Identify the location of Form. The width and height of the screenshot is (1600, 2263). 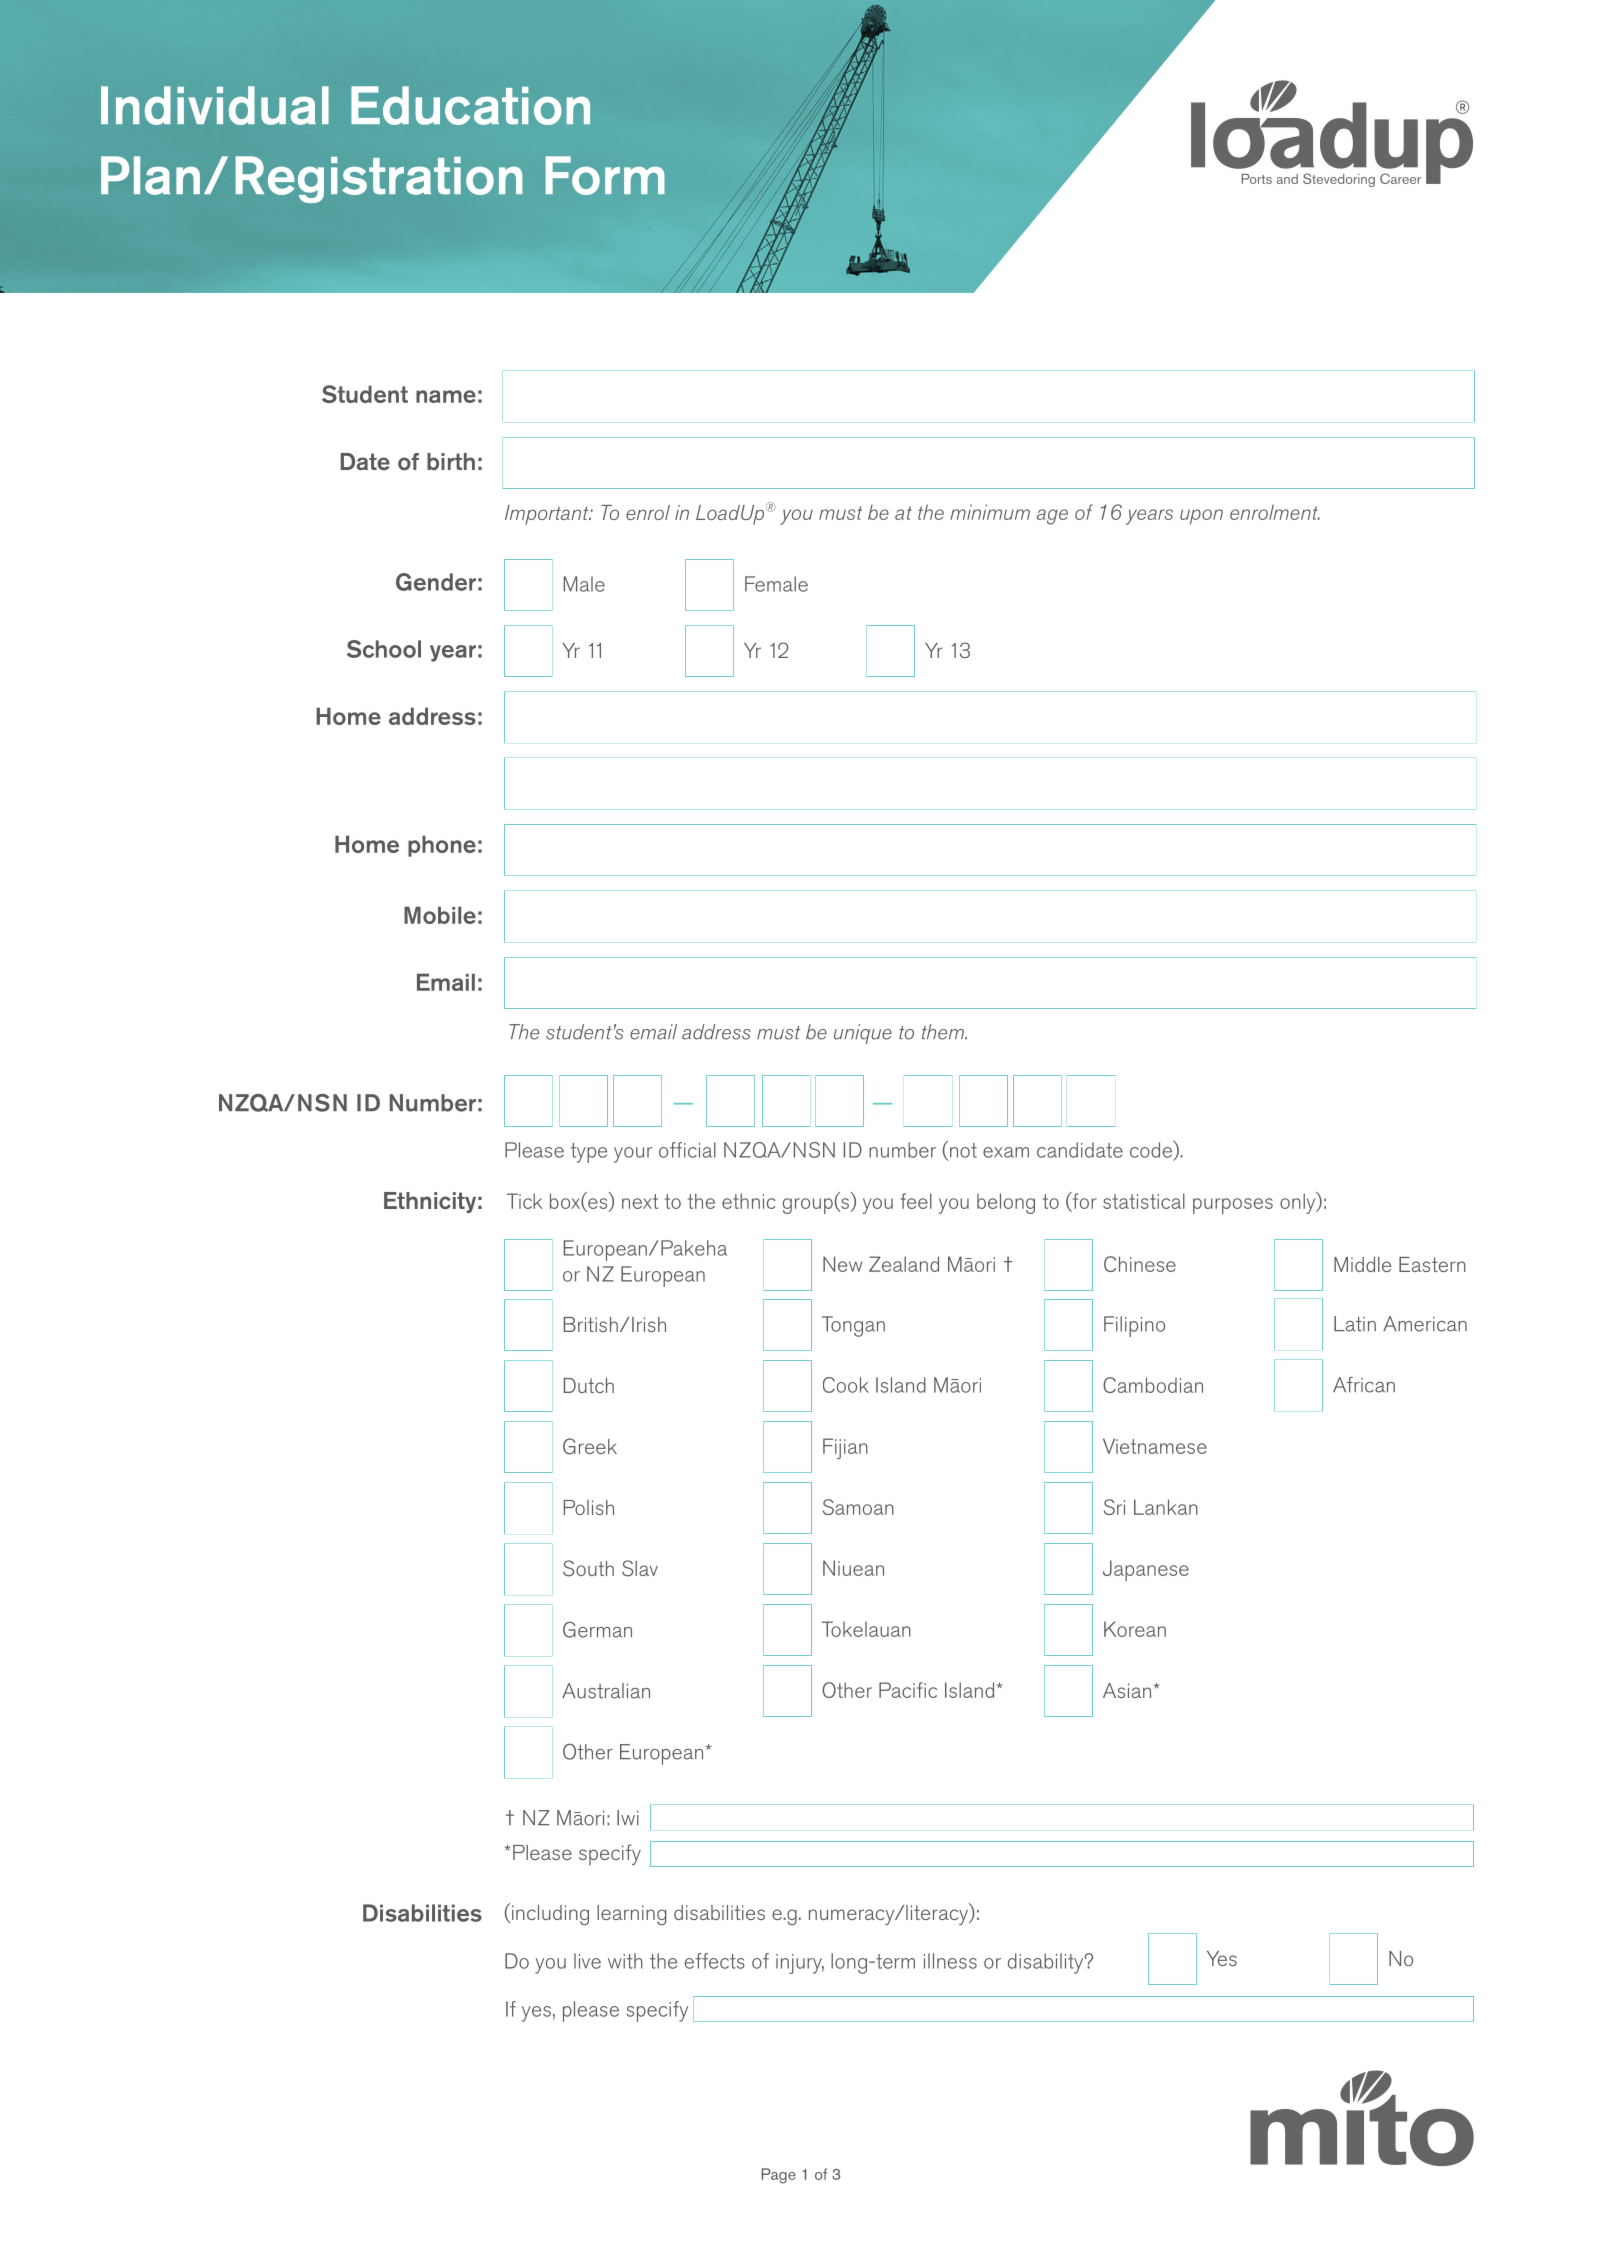
(605, 175).
